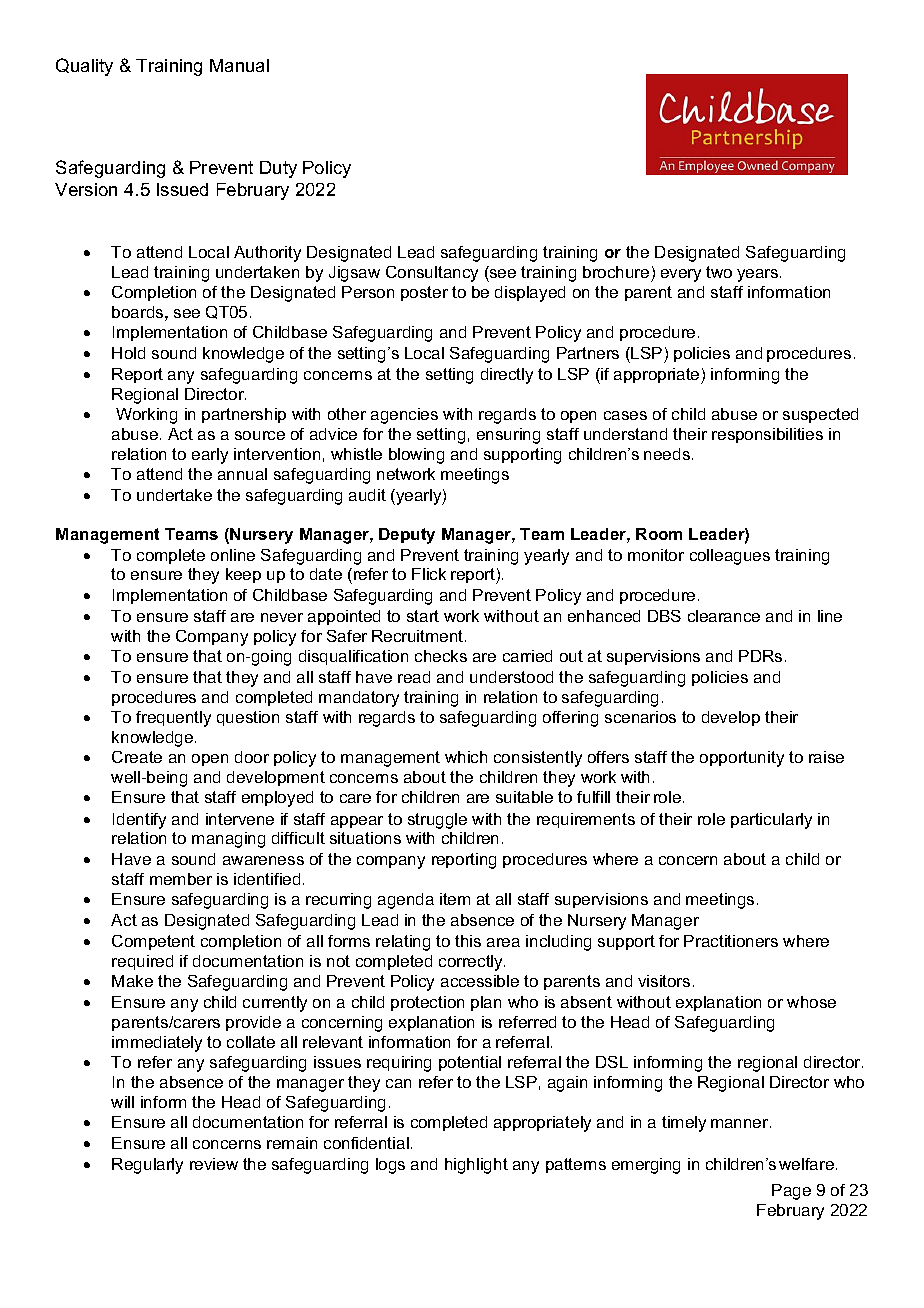 The image size is (924, 1308). Describe the element at coordinates (771, 821) in the screenshot. I see `particularly` at that location.
